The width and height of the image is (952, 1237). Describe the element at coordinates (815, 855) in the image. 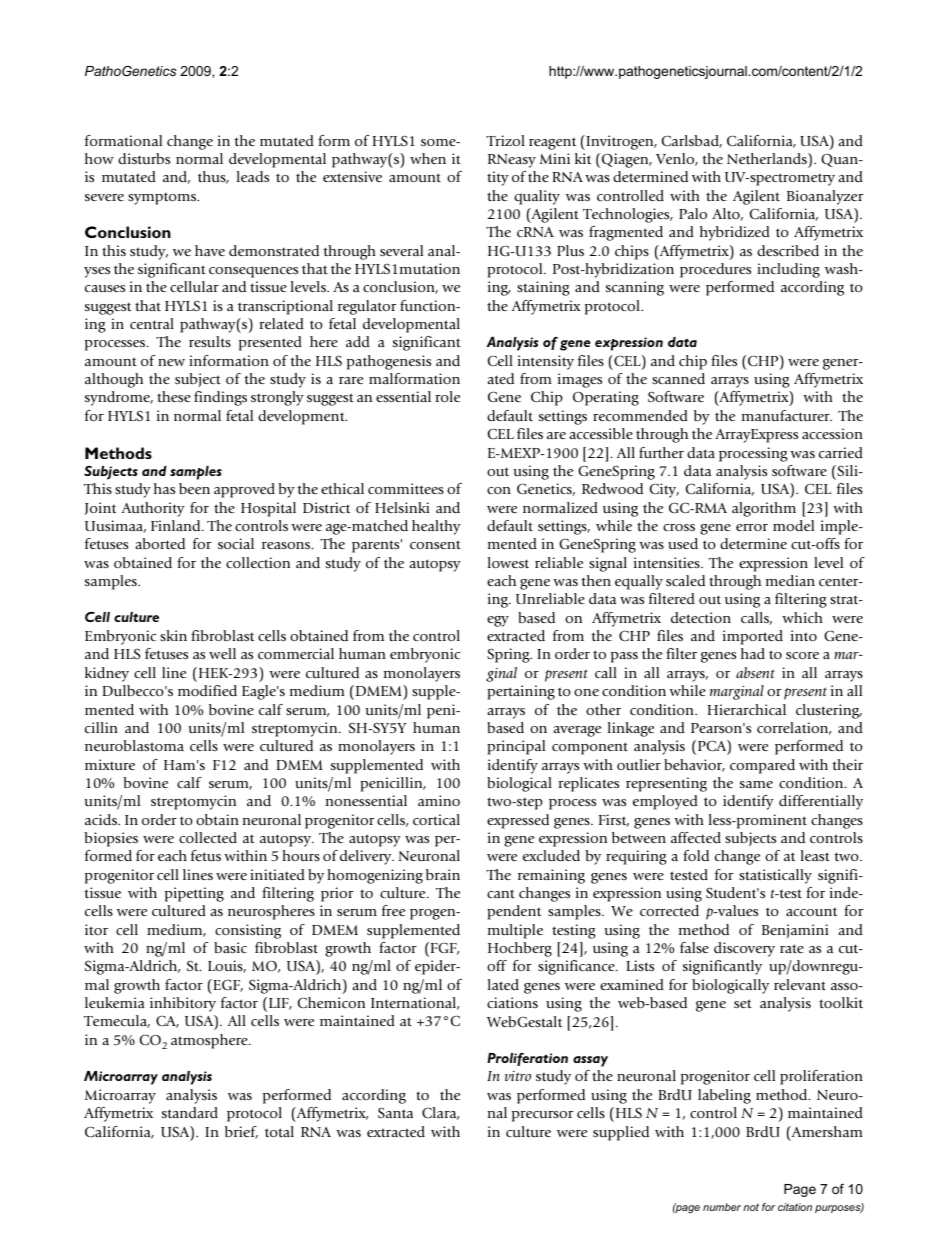

I see `least` at that location.
